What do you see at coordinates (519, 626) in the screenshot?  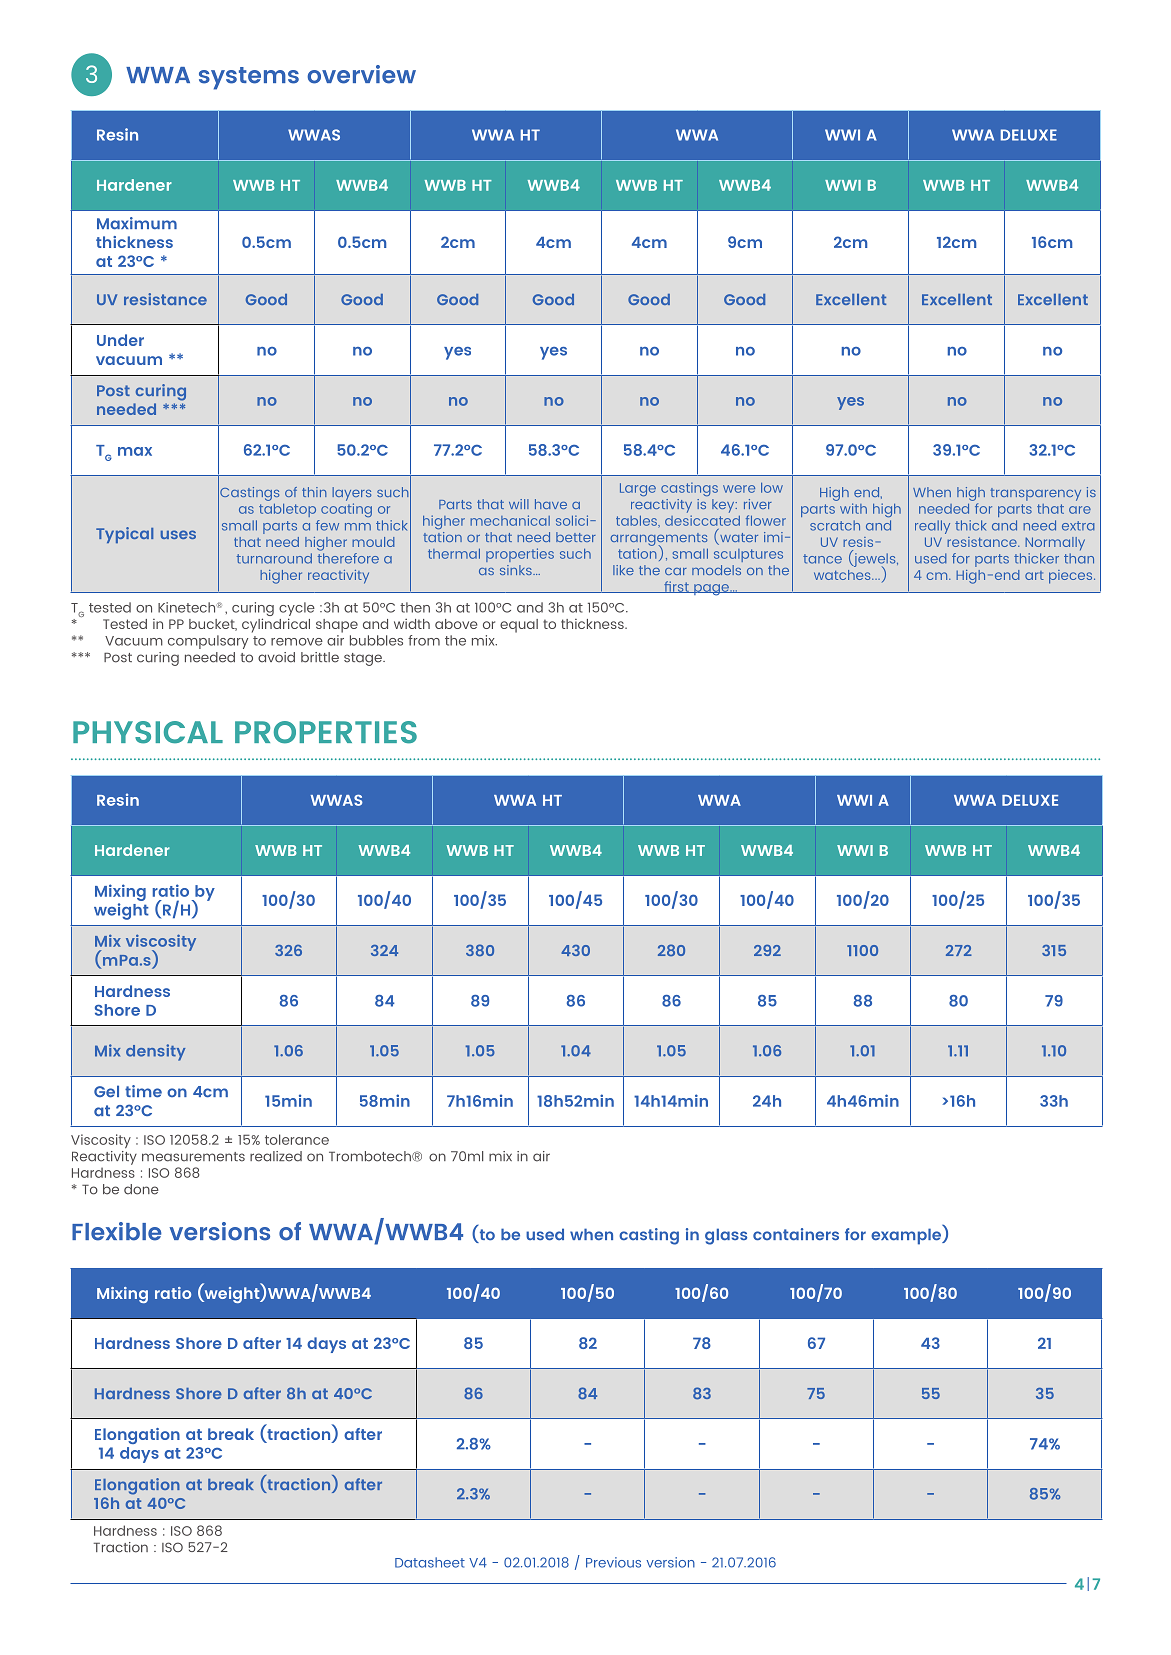 I see `equal` at bounding box center [519, 626].
